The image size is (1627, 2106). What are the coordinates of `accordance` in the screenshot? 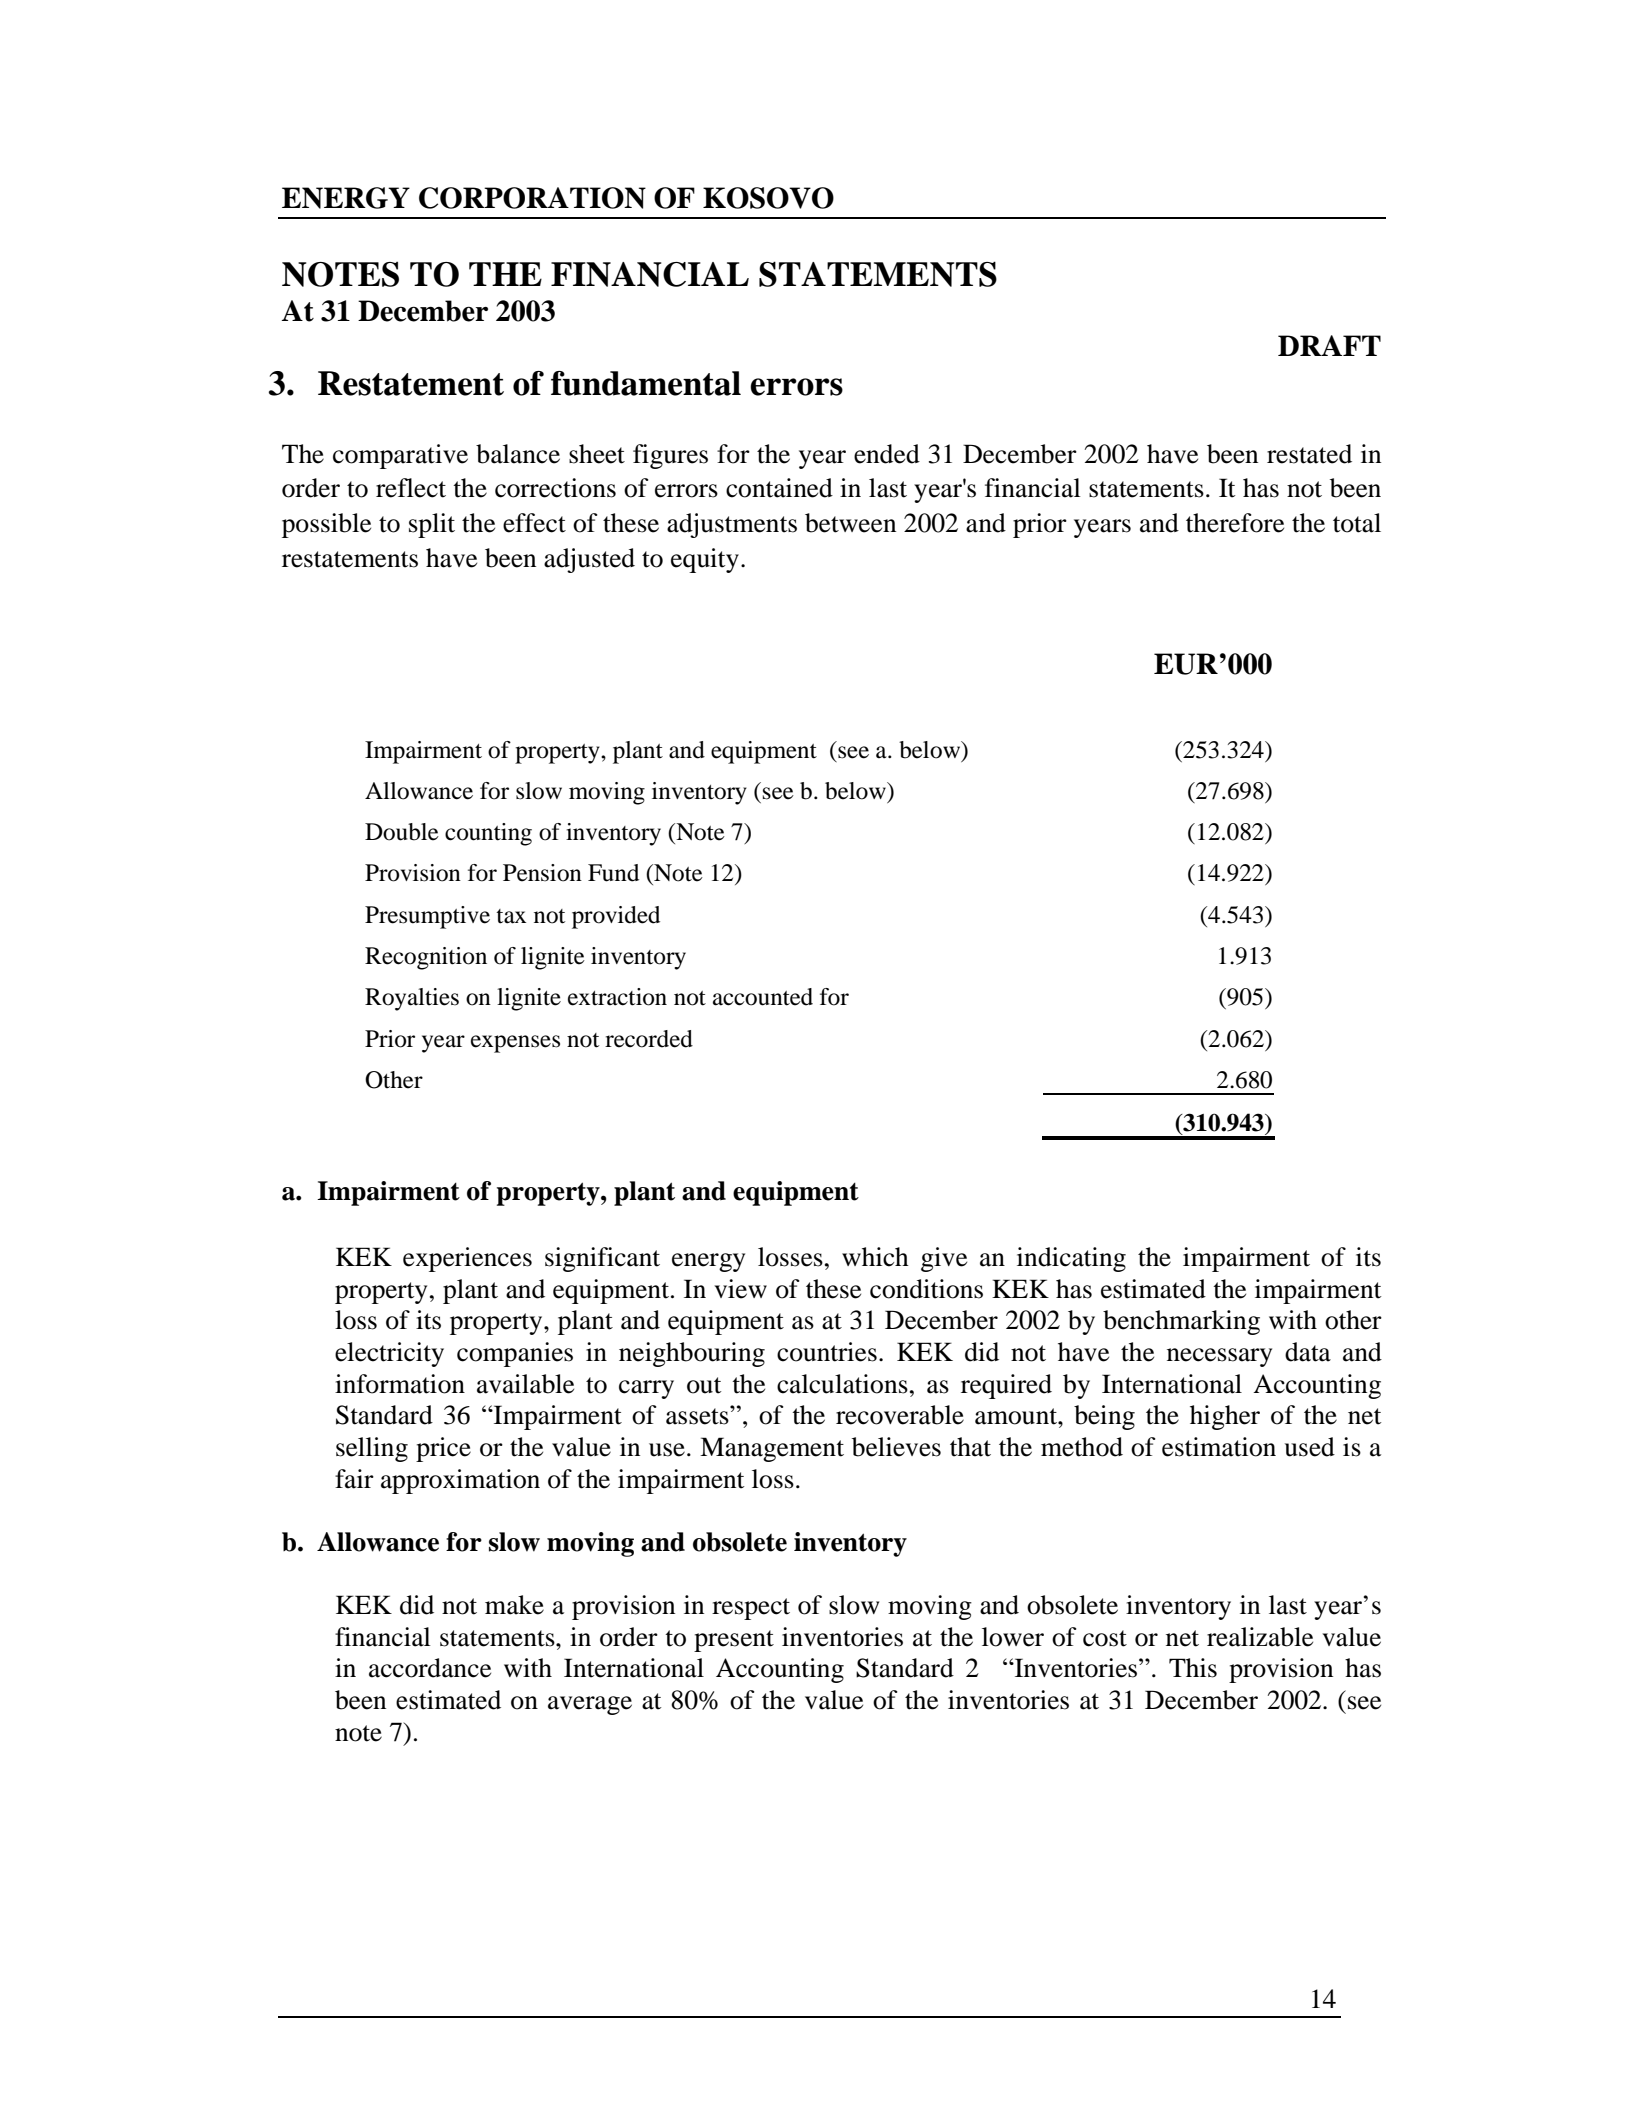 It's located at (430, 1668).
